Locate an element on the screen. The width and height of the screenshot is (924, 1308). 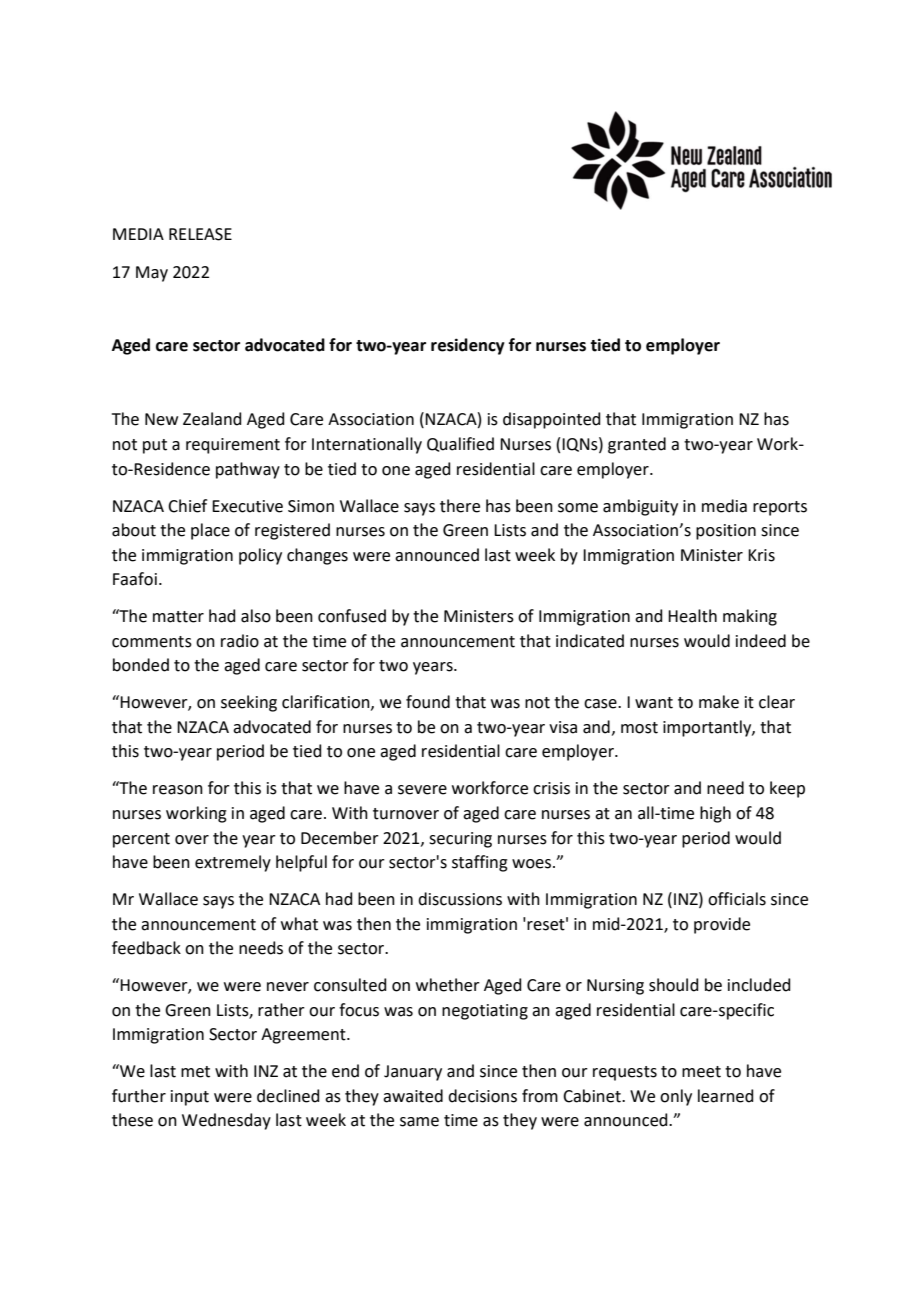
residency is located at coordinates (468, 346).
